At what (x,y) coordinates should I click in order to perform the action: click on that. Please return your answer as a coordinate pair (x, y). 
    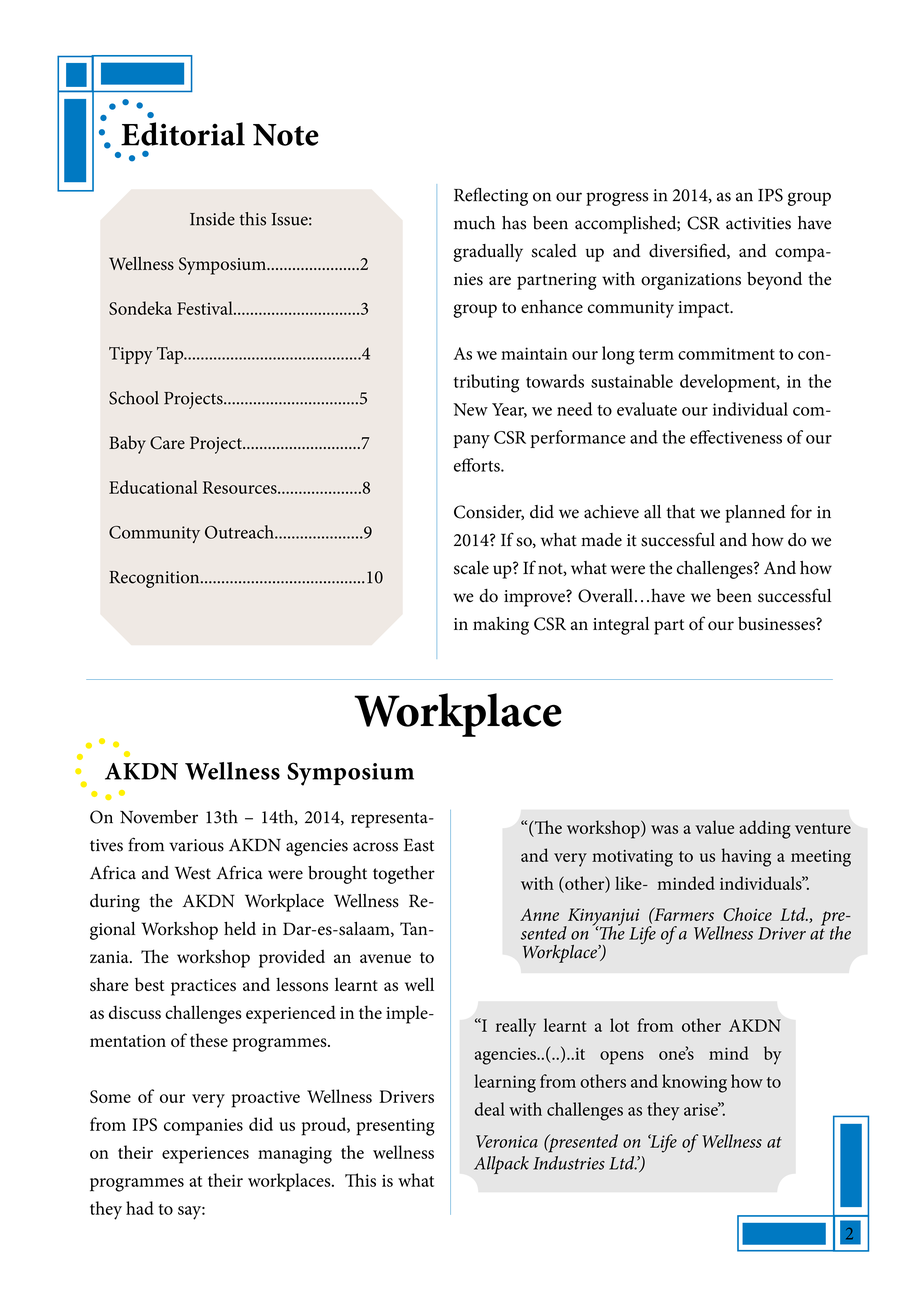
    Looking at the image, I should click on (680, 512).
